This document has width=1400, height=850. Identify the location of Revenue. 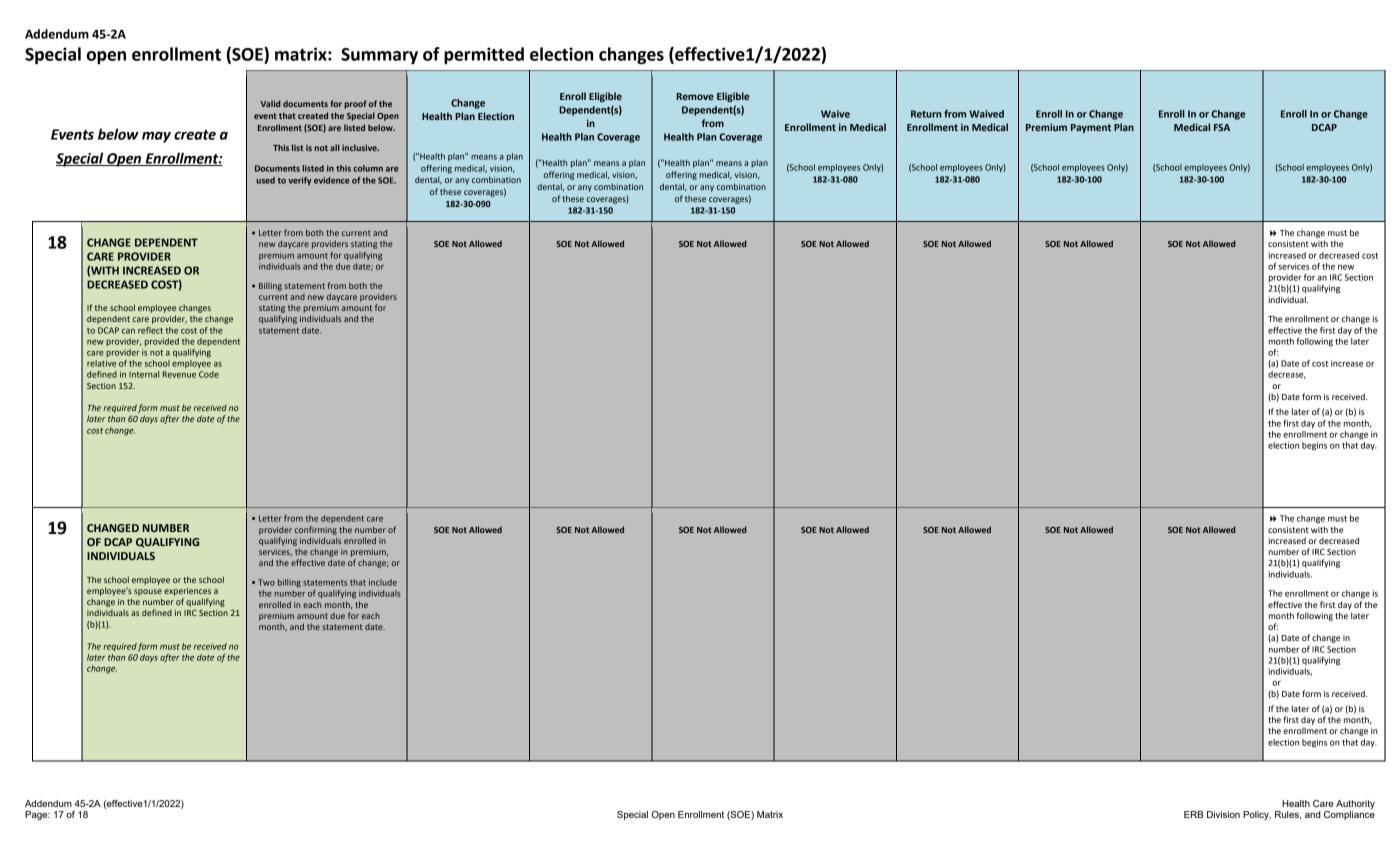
(179, 374).
